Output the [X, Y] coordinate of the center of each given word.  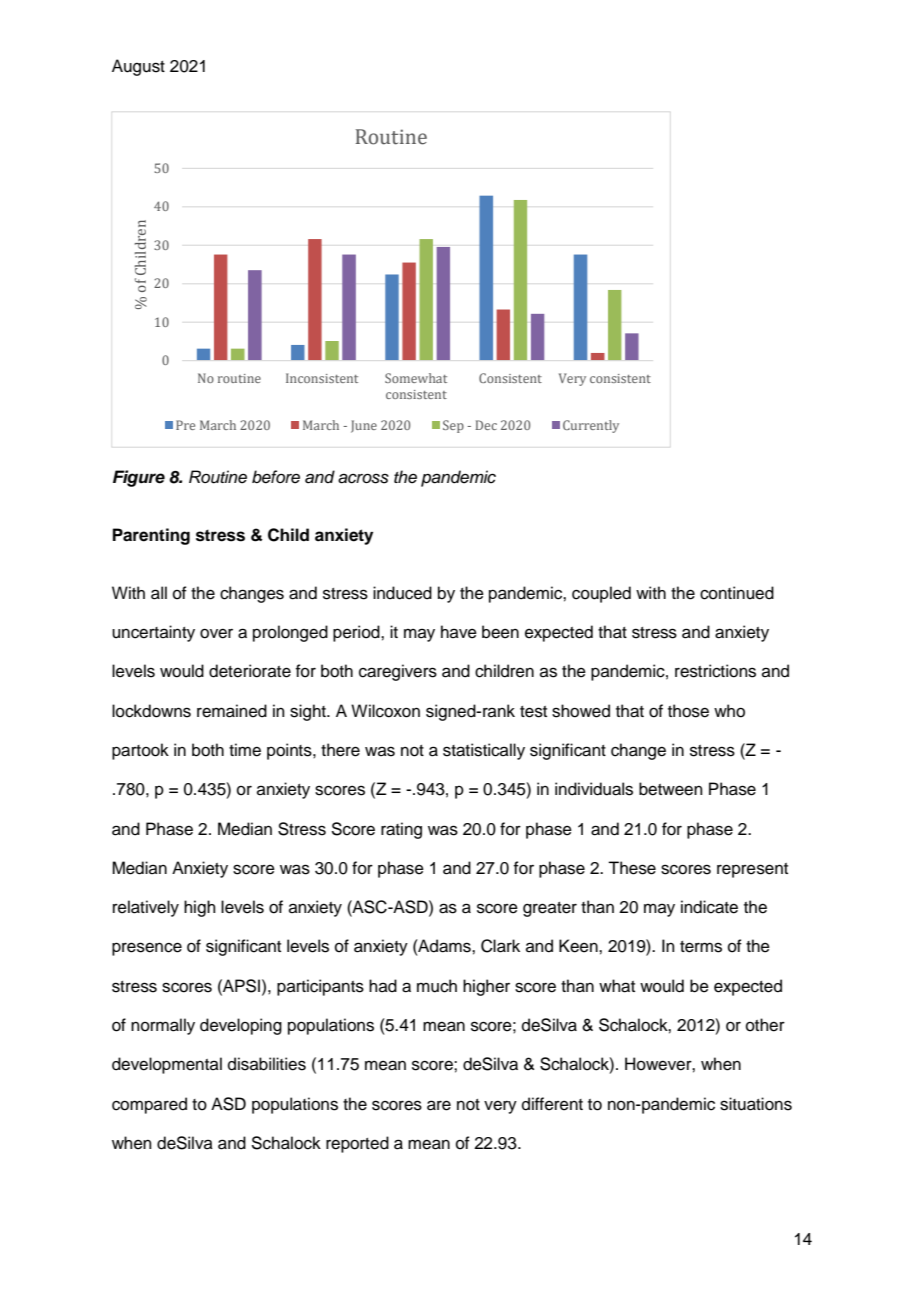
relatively [146, 908]
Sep [453, 426]
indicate [709, 907]
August [138, 67]
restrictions [715, 671]
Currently [591, 426]
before [276, 477]
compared [149, 1105]
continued [737, 593]
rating [401, 830]
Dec [486, 425]
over [216, 633]
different [552, 1104]
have [459, 632]
